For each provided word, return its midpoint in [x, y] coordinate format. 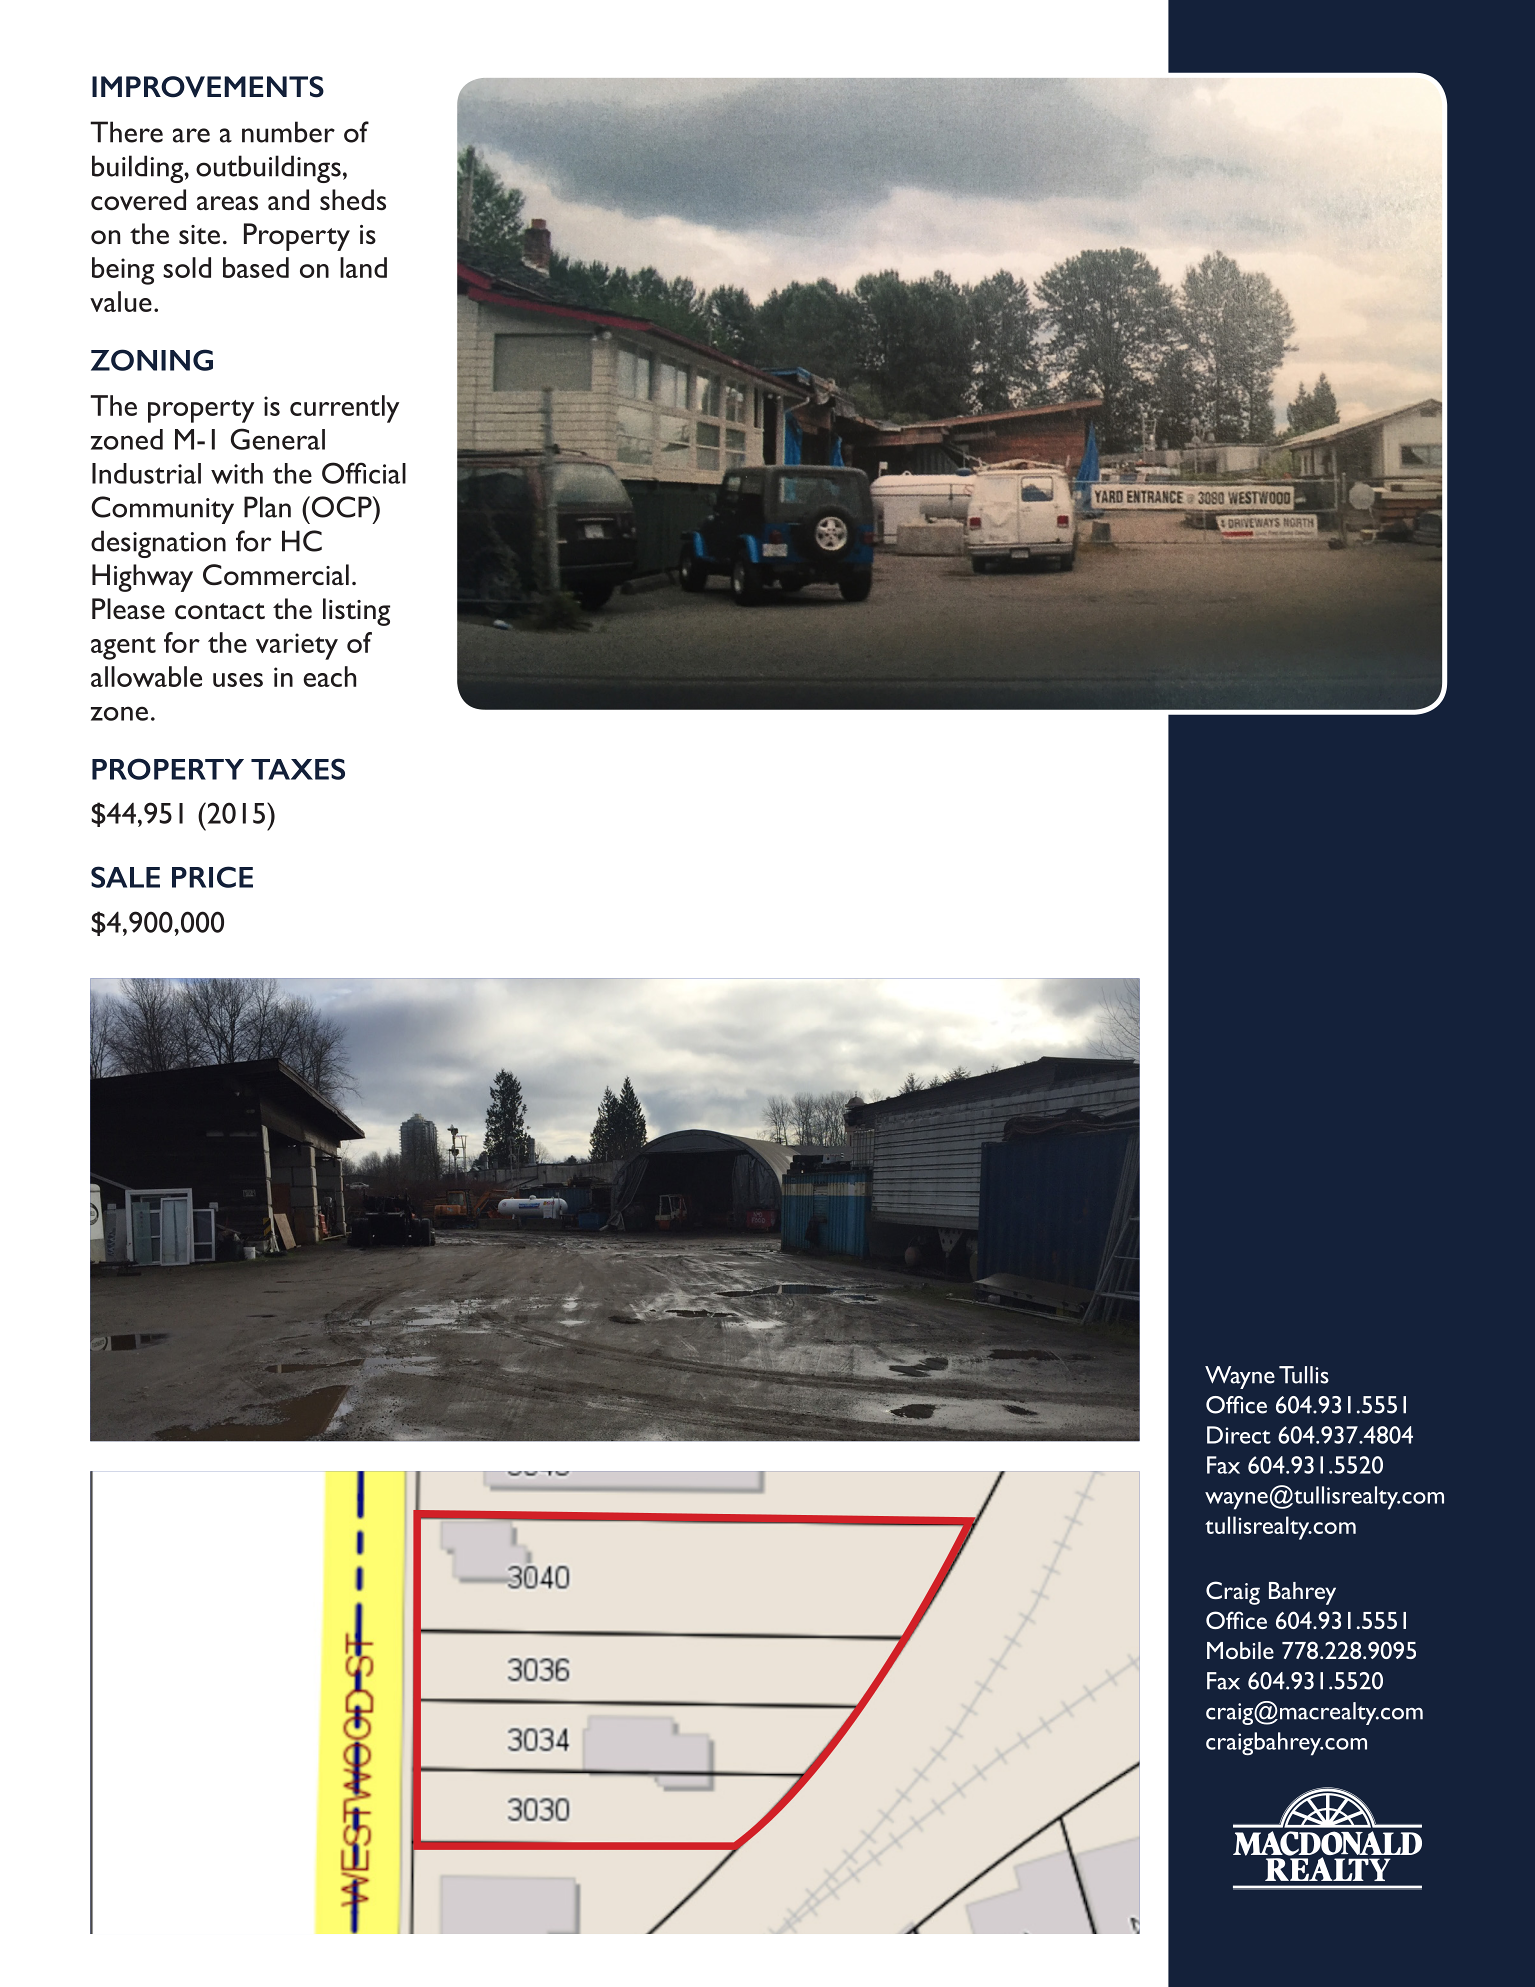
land [363, 267]
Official [364, 473]
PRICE [212, 877]
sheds [353, 199]
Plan [267, 507]
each [329, 676]
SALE [125, 877]
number [288, 132]
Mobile [1240, 1650]
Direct [1239, 1435]
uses [238, 680]
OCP [341, 507]
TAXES [298, 769]
